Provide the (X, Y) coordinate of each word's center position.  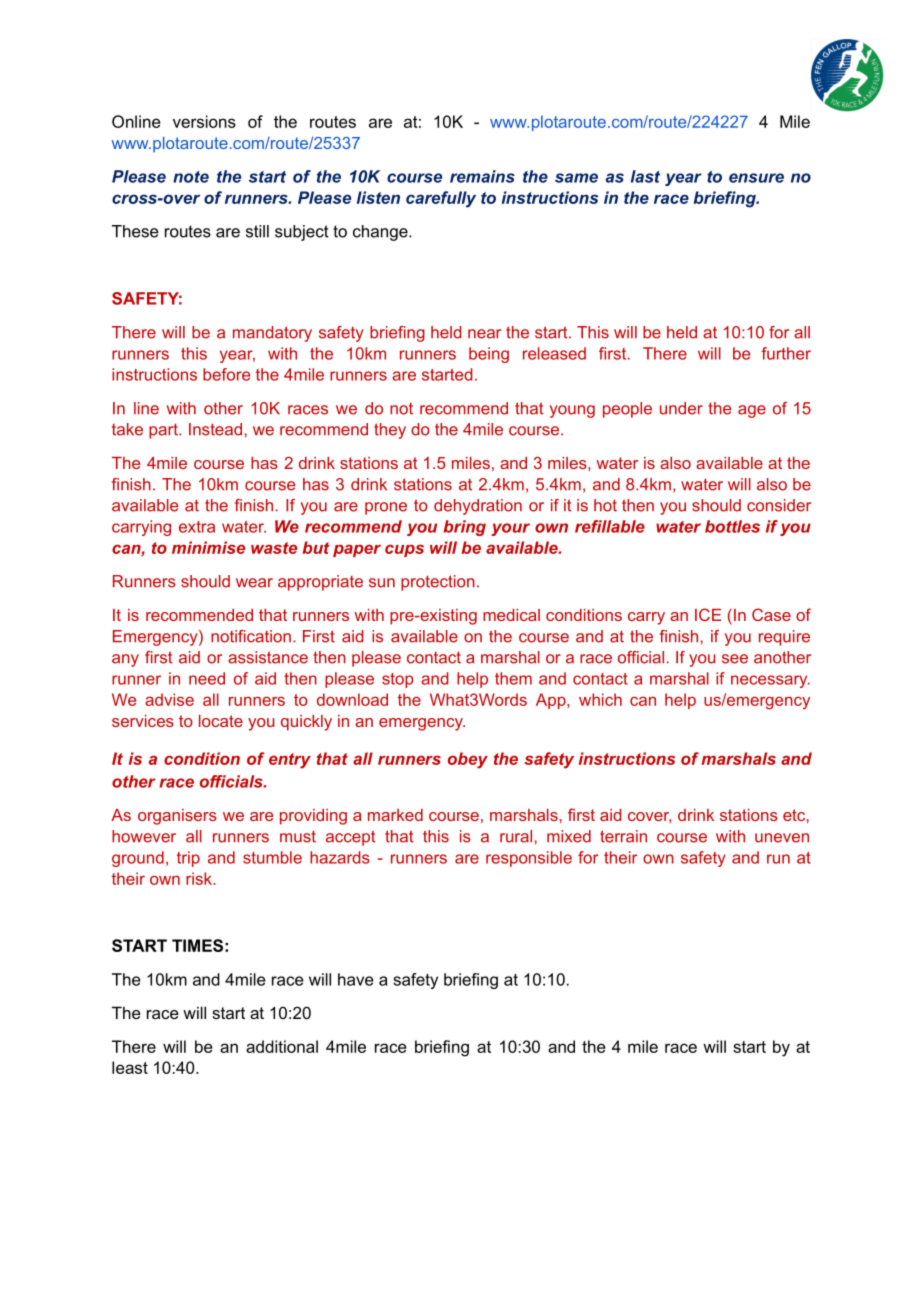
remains (482, 176)
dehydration (478, 507)
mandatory (272, 334)
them (513, 678)
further (786, 353)
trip (188, 859)
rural (516, 836)
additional (282, 1046)
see (735, 659)
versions (204, 121)
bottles (732, 526)
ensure (756, 178)
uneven (782, 838)
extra (197, 527)
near (484, 334)
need (207, 678)
